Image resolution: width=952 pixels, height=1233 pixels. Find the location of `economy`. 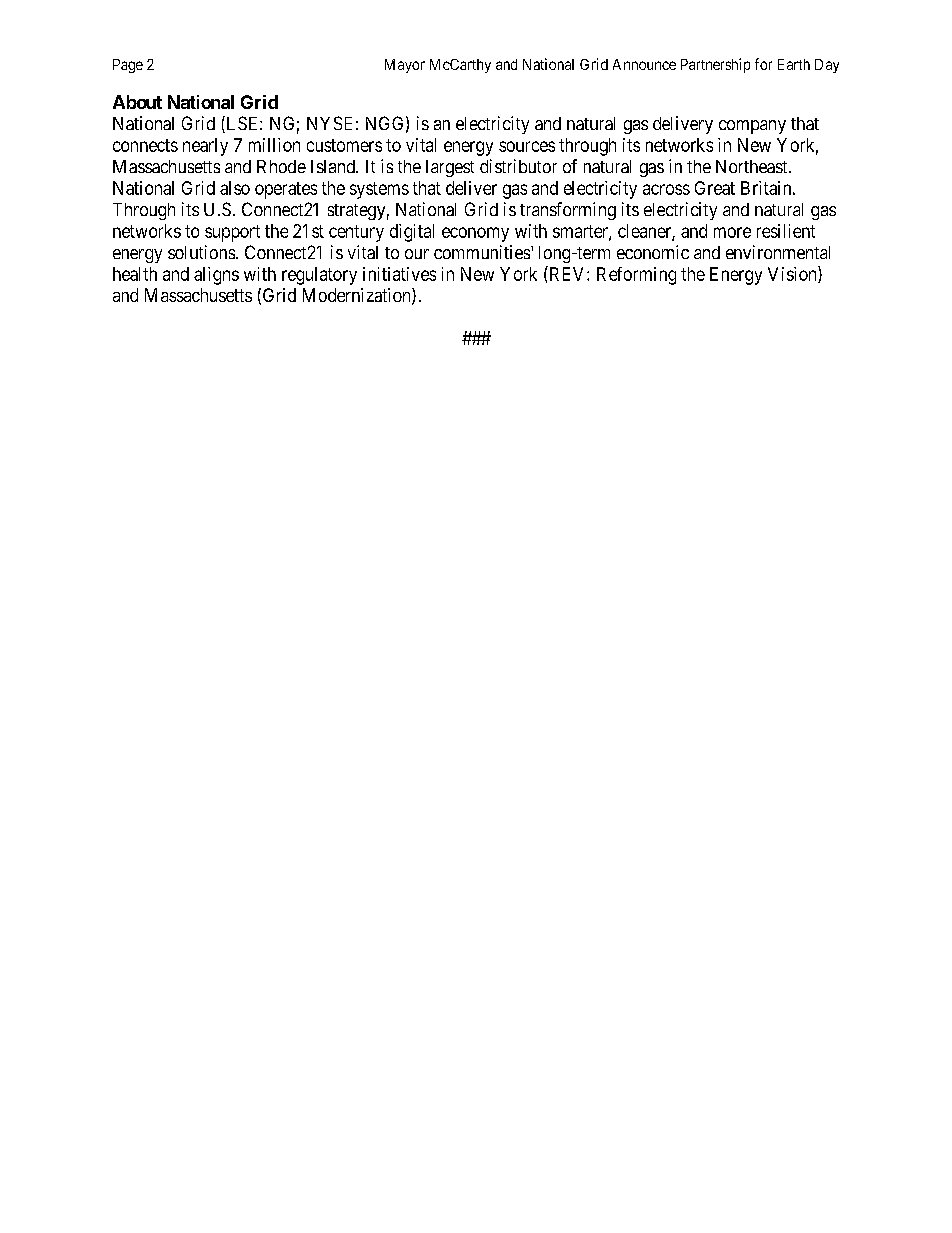

economy is located at coordinates (475, 234).
